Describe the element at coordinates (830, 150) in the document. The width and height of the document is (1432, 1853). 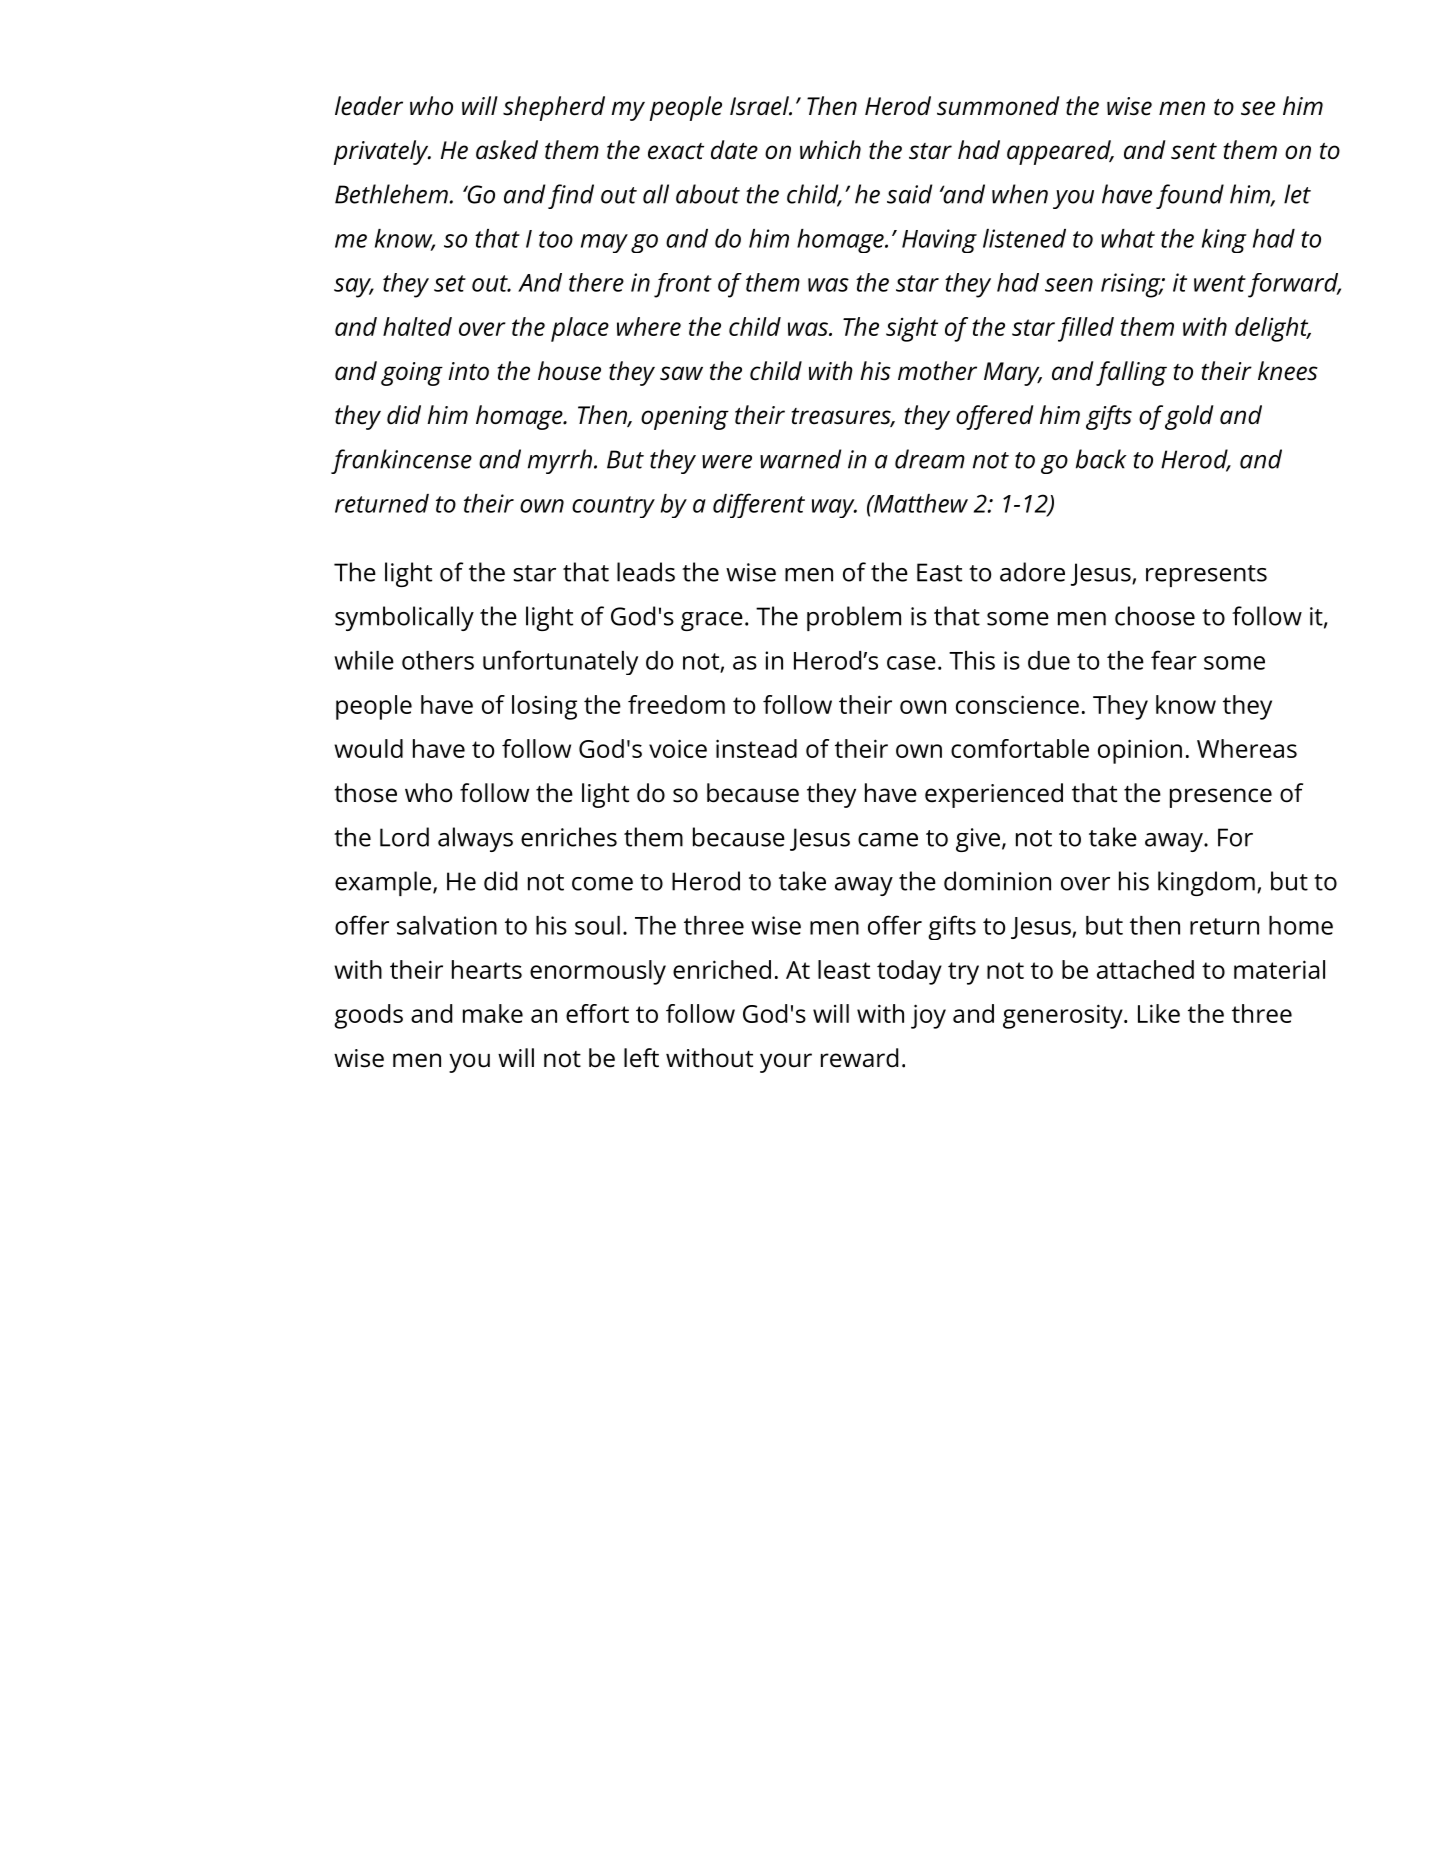
I see `which` at that location.
